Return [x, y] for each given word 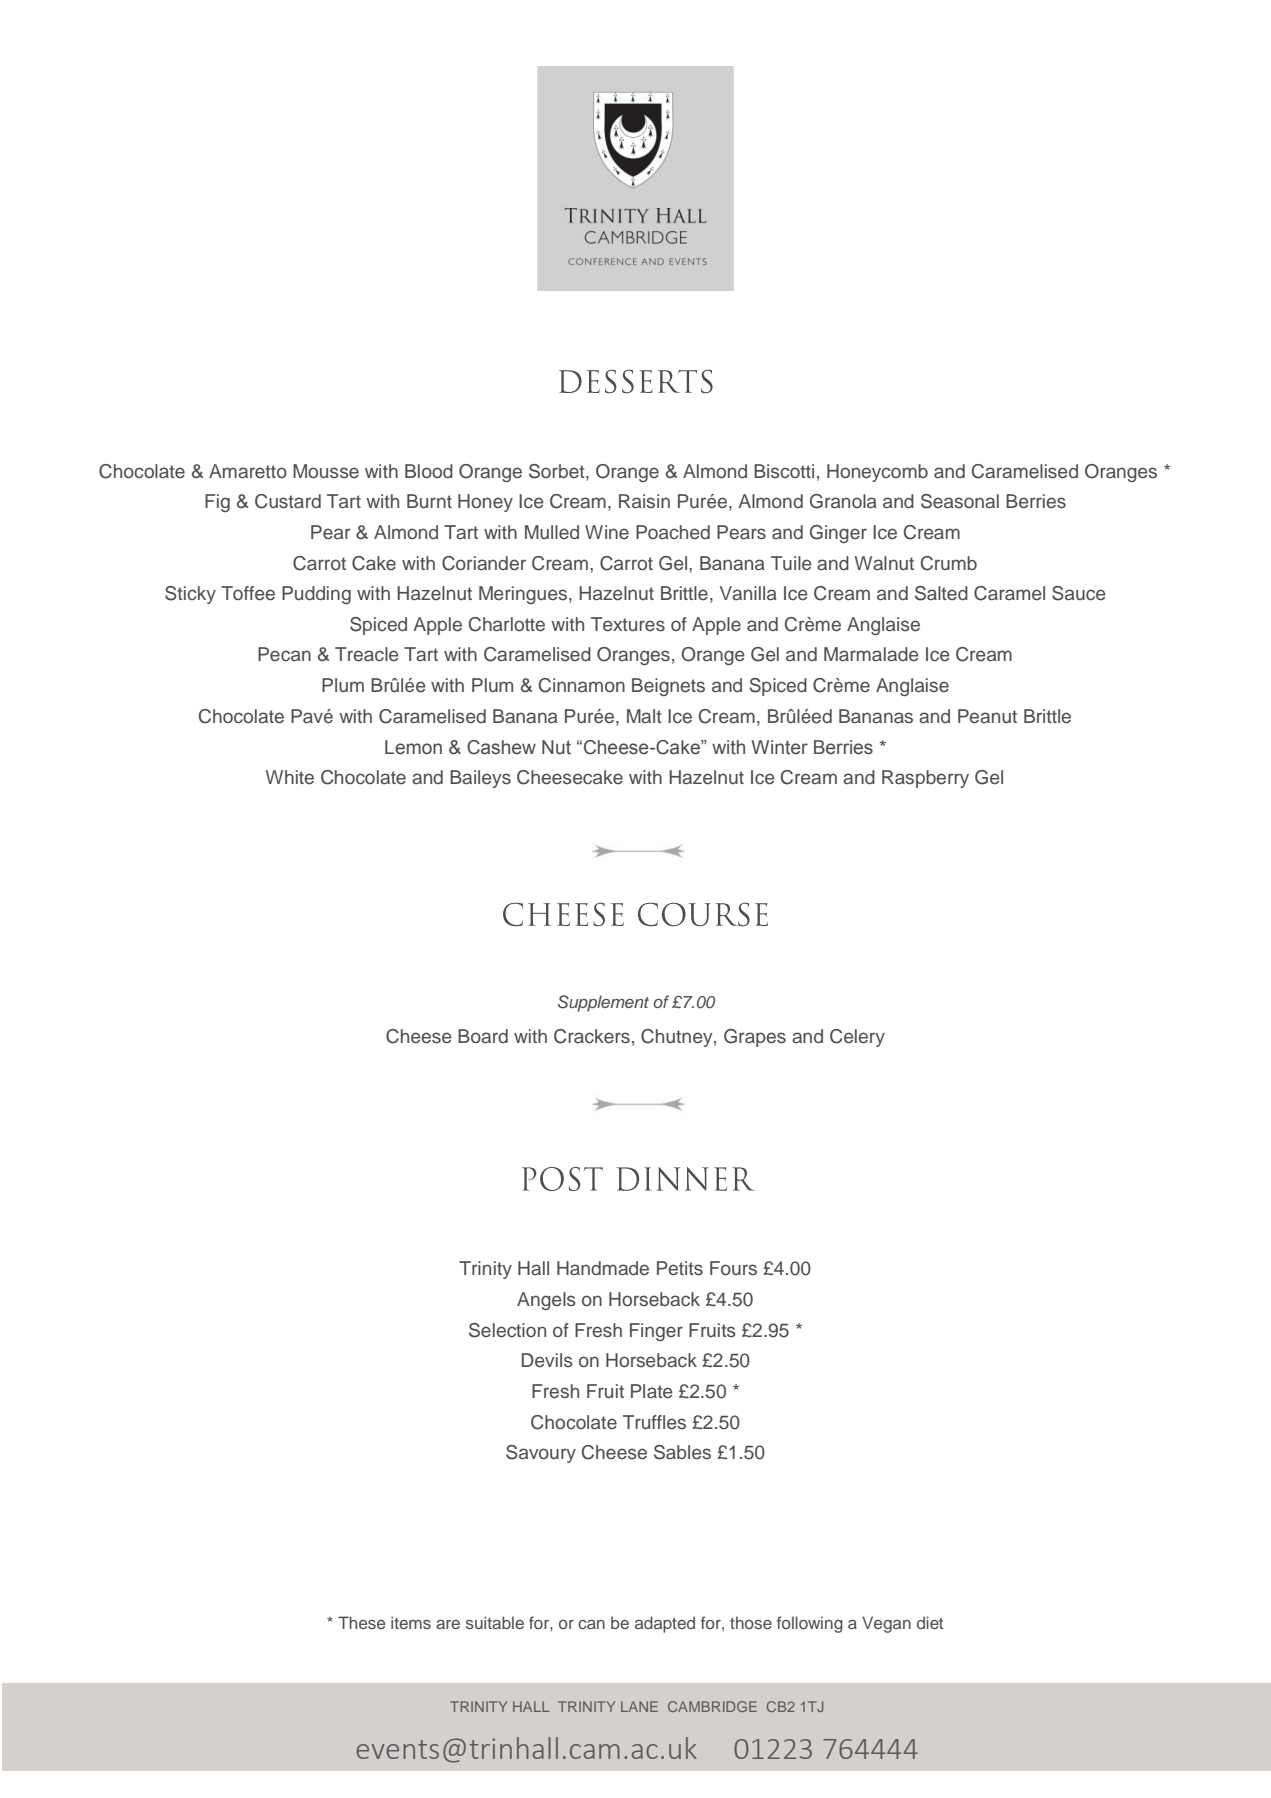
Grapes [755, 1038]
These [361, 1622]
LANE [639, 1706]
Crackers [592, 1036]
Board [483, 1036]
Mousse [326, 471]
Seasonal [960, 501]
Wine [607, 532]
